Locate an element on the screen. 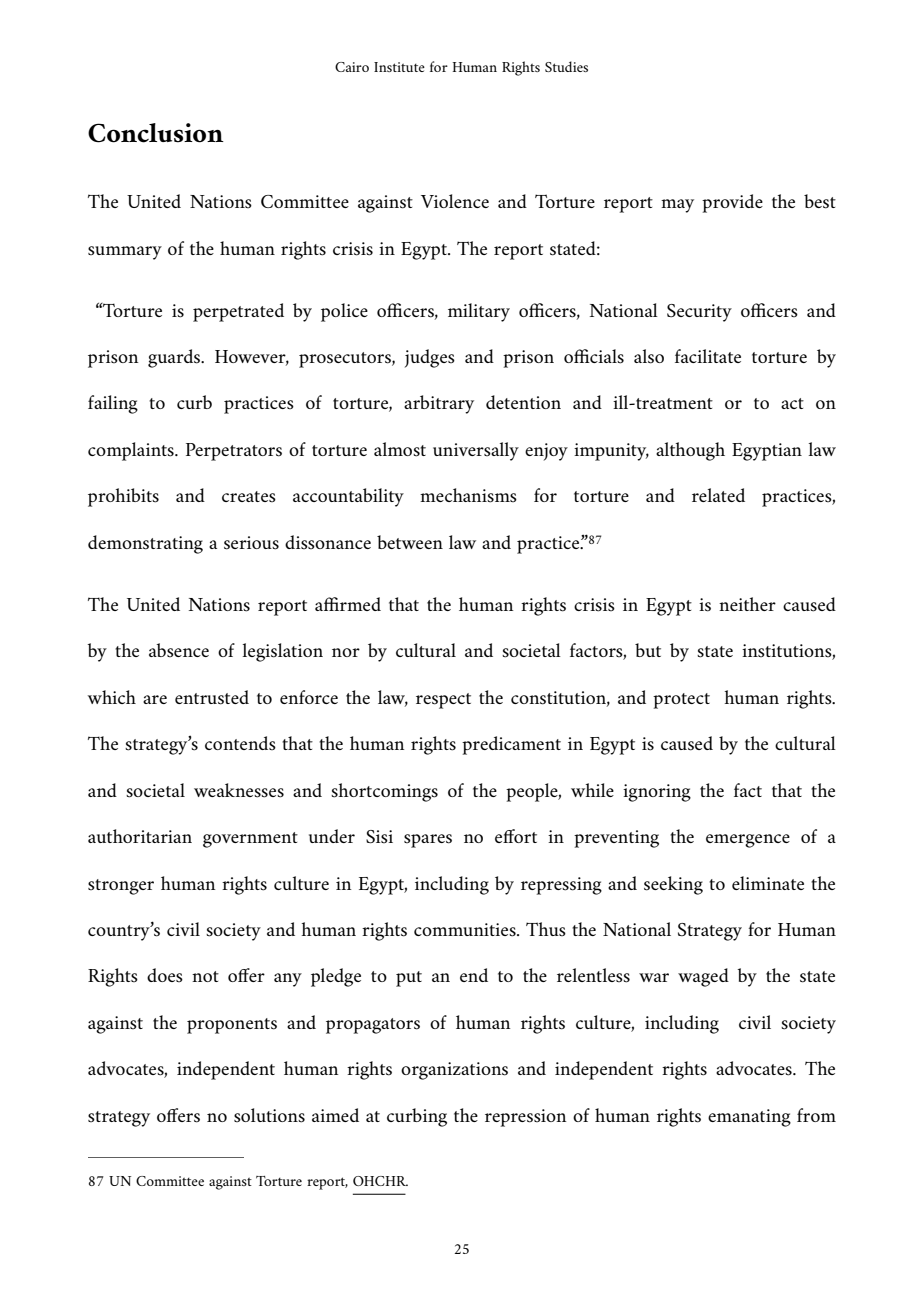  absence is located at coordinates (179, 650).
